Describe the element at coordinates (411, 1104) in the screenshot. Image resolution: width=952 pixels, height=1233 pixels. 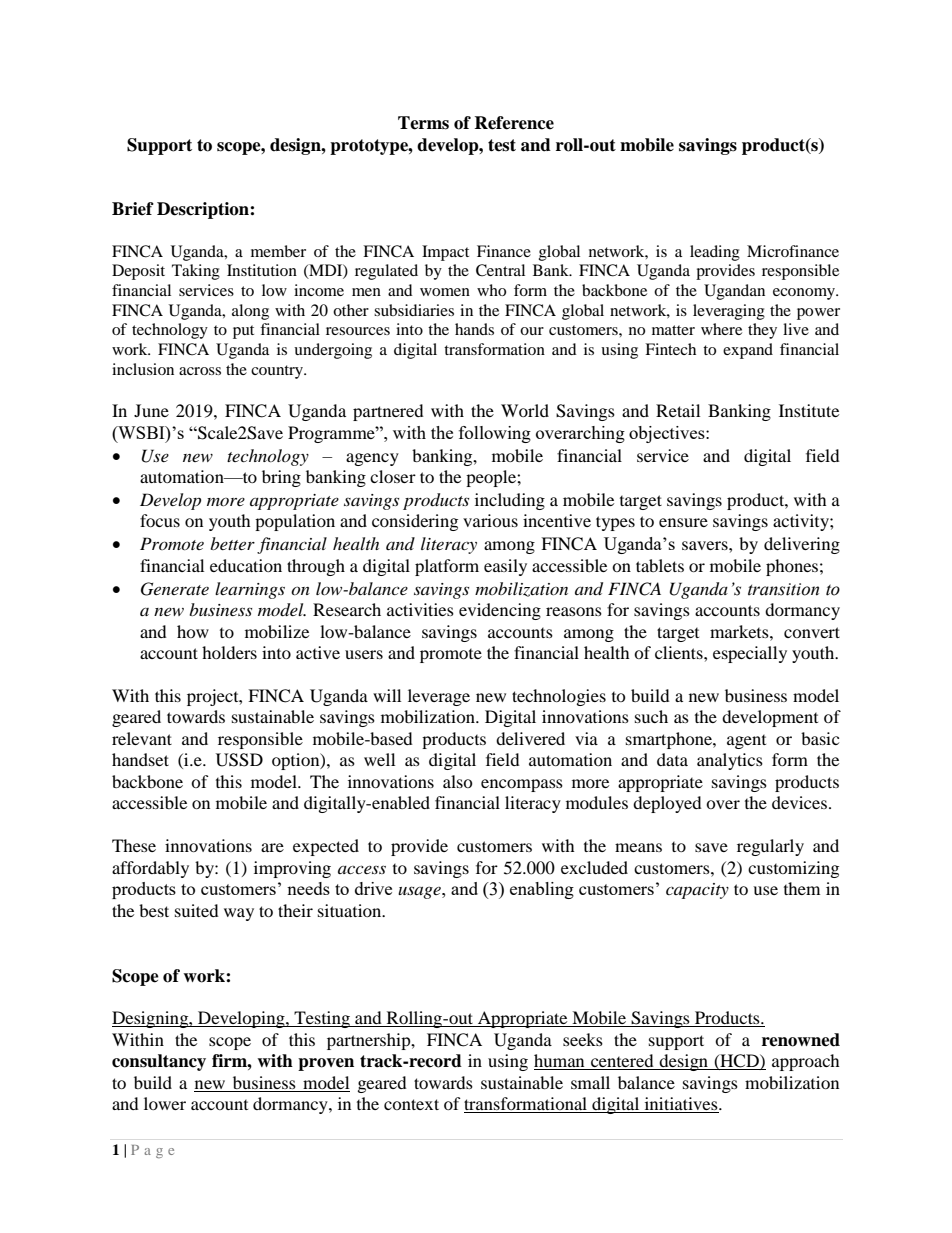
I see `context` at that location.
